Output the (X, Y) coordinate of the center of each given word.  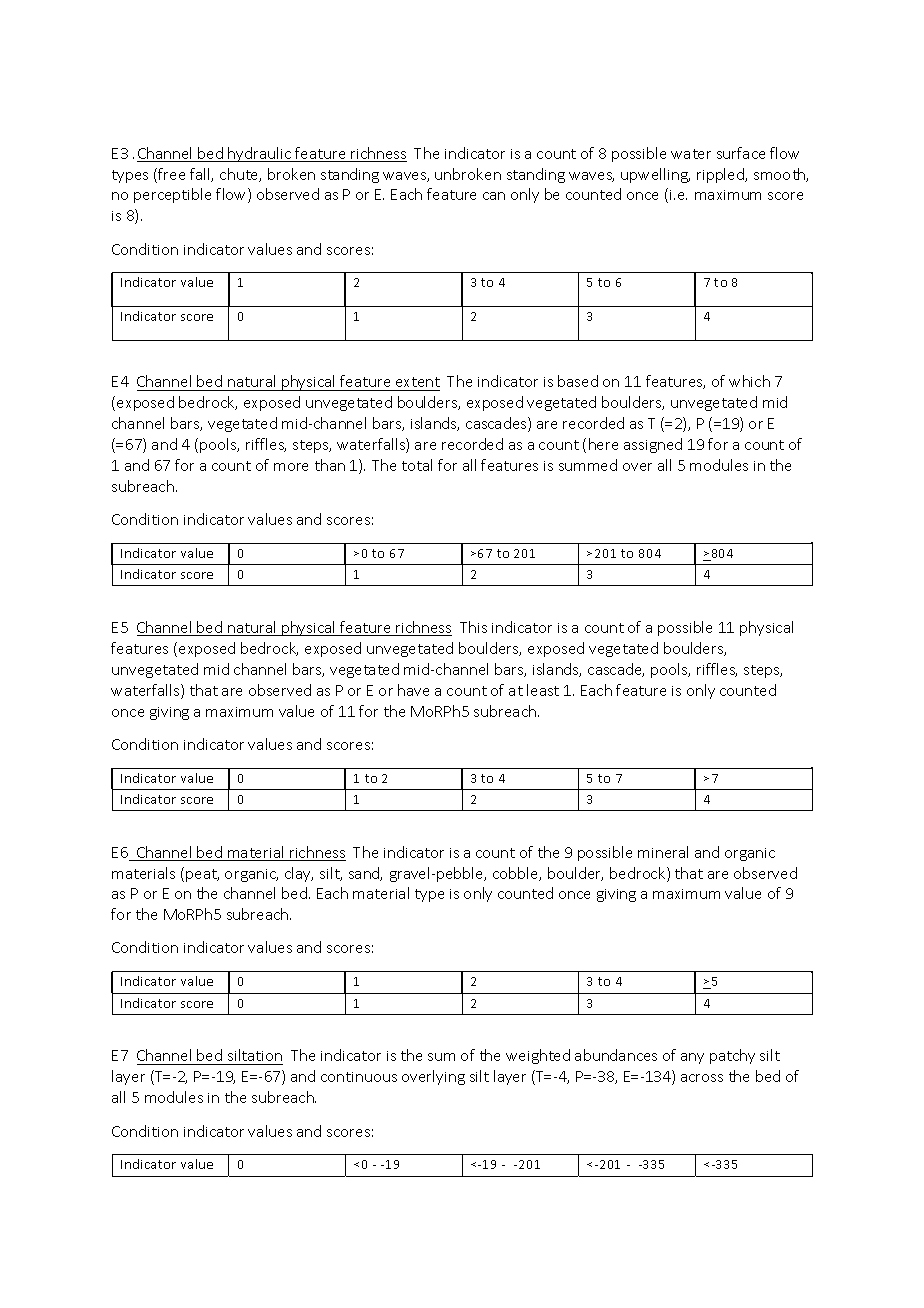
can (494, 196)
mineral (663, 852)
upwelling (655, 175)
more (291, 467)
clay (299, 874)
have (413, 690)
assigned (653, 445)
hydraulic (260, 154)
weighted (538, 1056)
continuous (359, 1077)
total (417, 465)
